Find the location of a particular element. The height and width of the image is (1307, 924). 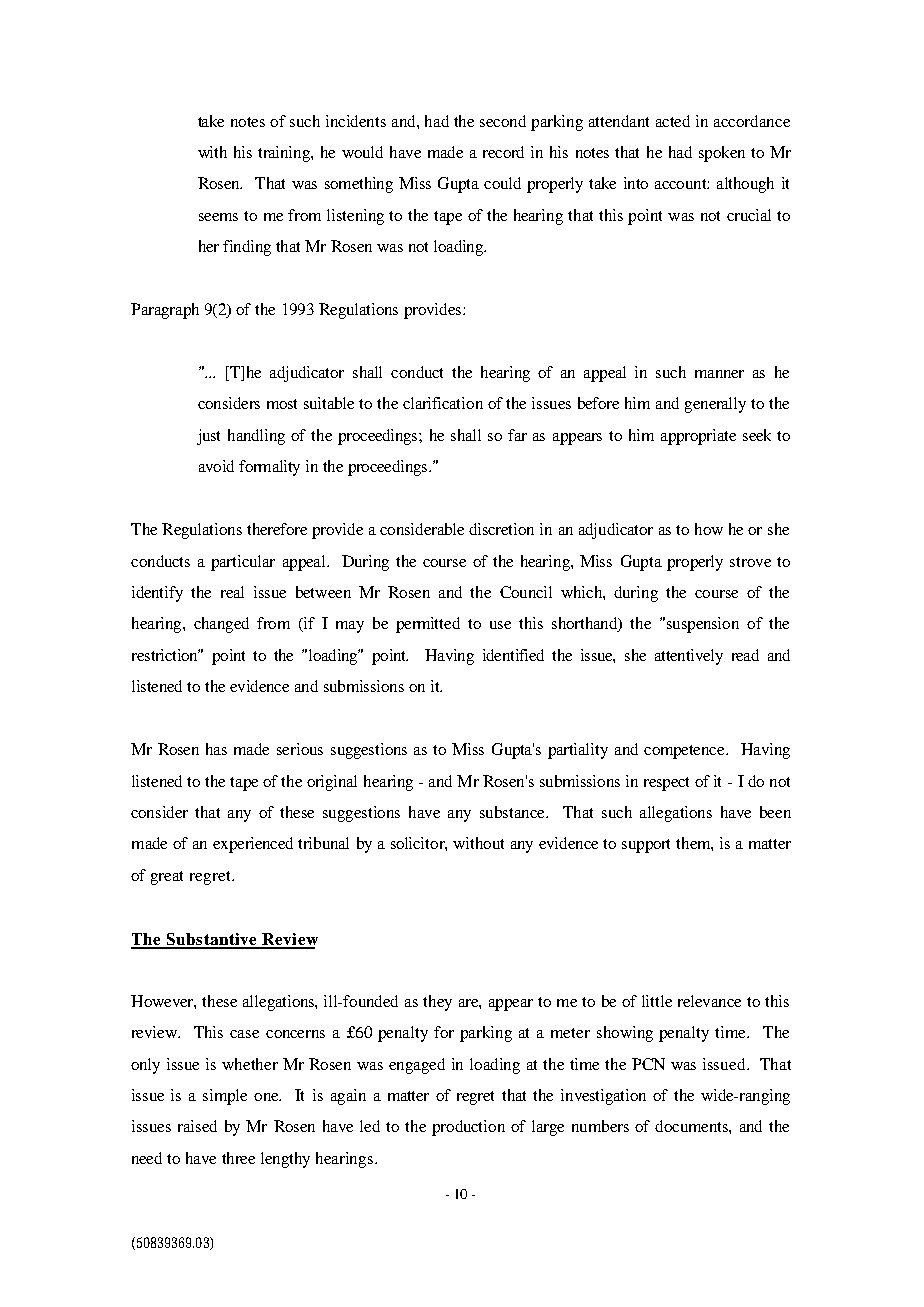

raised is located at coordinates (197, 1126).
